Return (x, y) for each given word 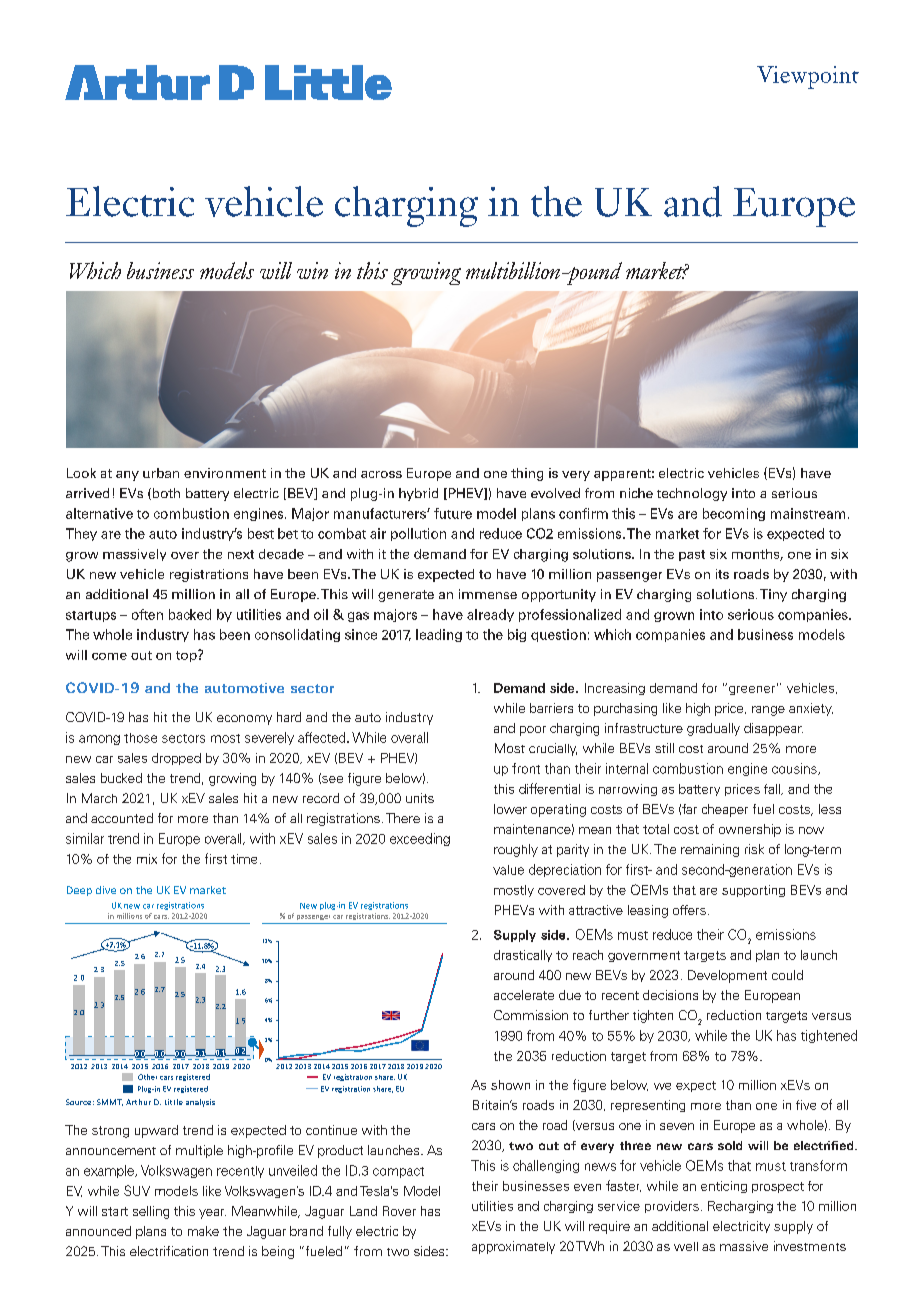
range (768, 711)
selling (151, 1212)
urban (161, 473)
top (187, 656)
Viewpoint (808, 77)
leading (439, 635)
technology (692, 494)
